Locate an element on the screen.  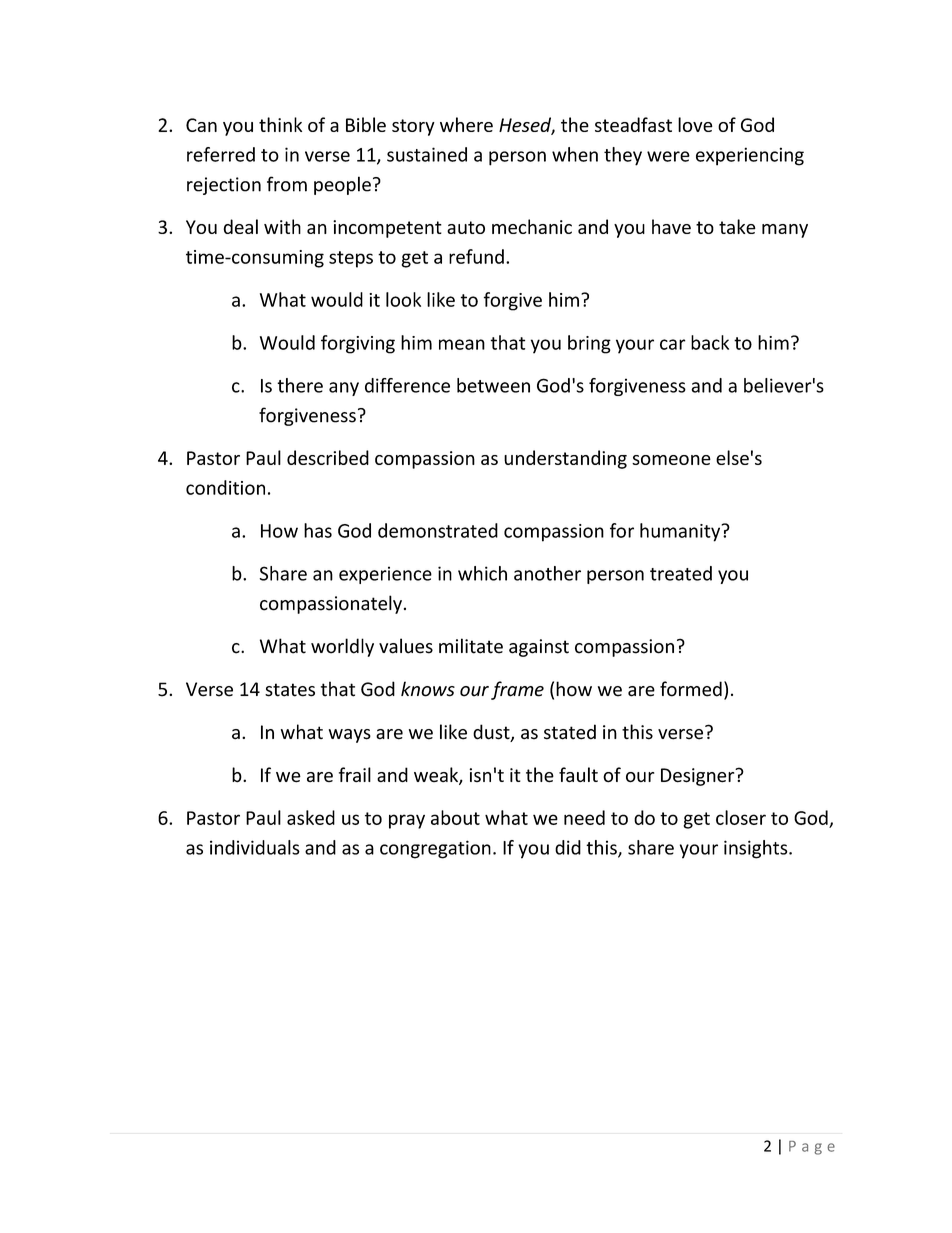
back is located at coordinates (710, 342).
